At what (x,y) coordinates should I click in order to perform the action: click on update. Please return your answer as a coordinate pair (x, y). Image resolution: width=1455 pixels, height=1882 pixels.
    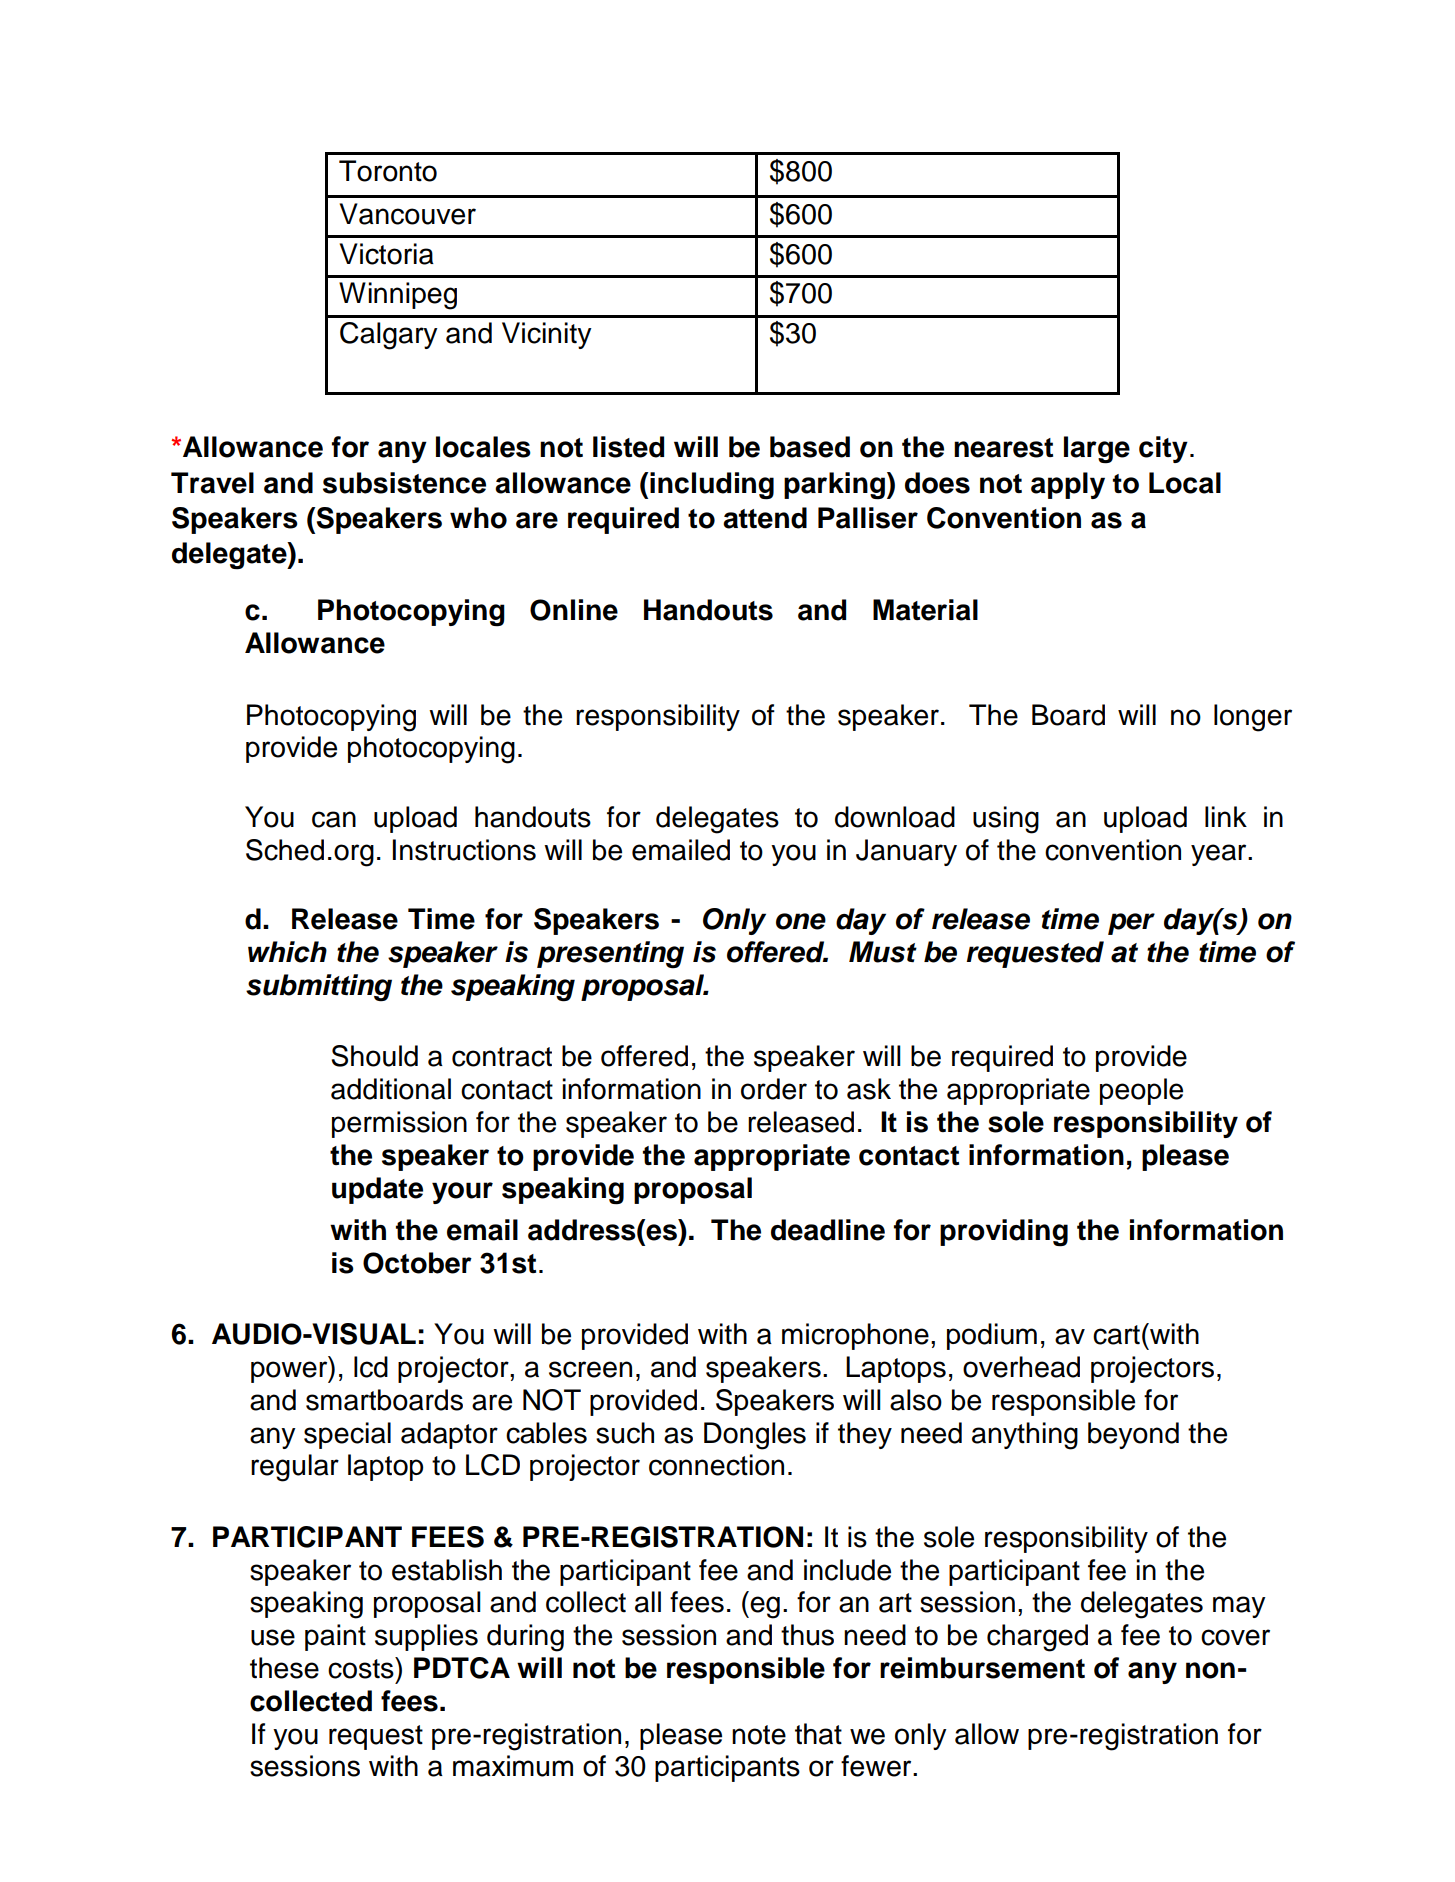
    Looking at the image, I should click on (377, 1190).
